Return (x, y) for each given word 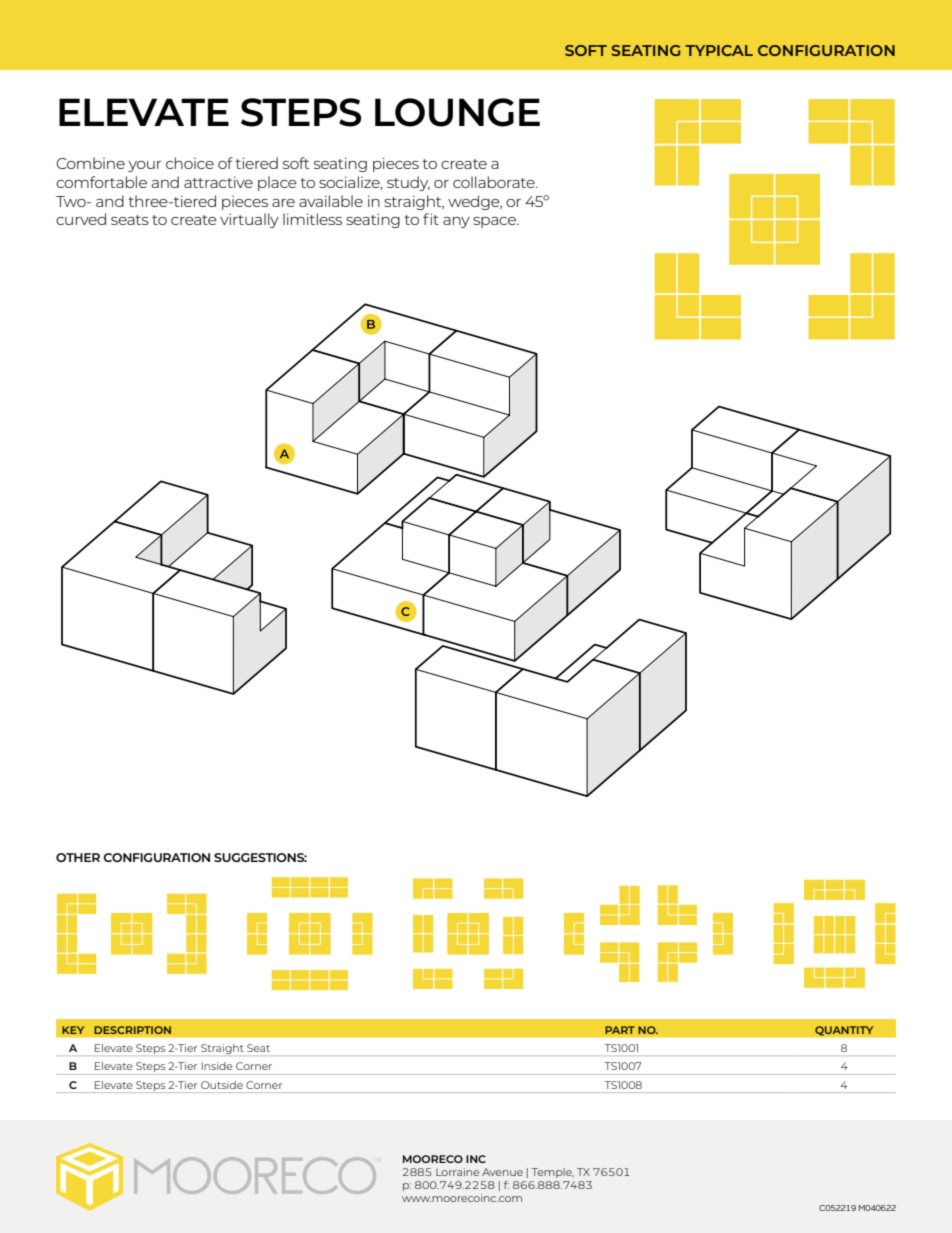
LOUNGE (457, 112)
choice (190, 163)
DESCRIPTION (132, 1030)
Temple (553, 1173)
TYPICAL (719, 50)
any (456, 222)
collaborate (495, 182)
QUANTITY (844, 1031)
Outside (222, 1085)
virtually (249, 220)
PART (620, 1030)
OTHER (78, 857)
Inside (217, 1066)
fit (431, 219)
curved (81, 219)
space (495, 222)
